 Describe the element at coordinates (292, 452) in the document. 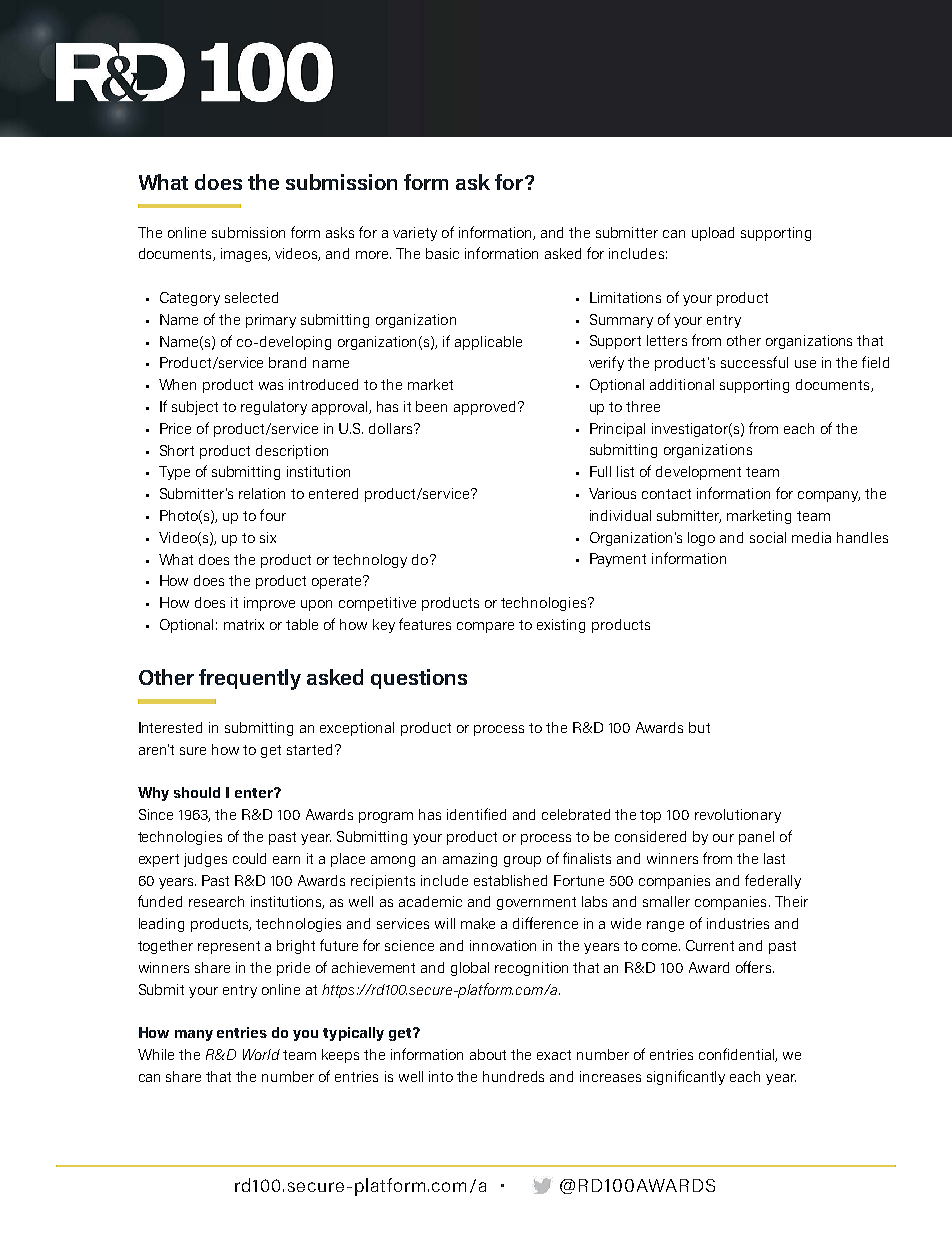

I see `description` at that location.
